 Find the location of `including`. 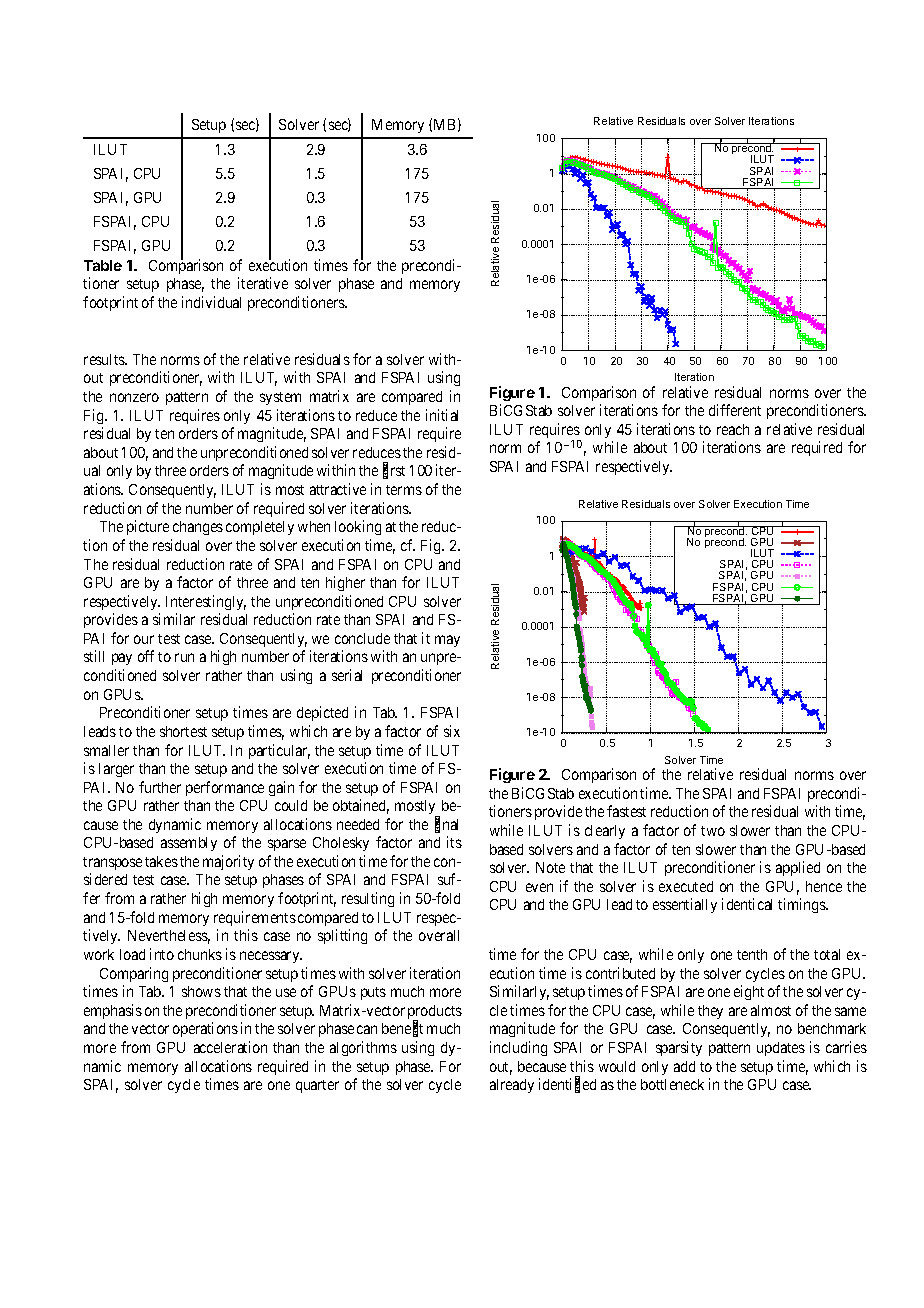

including is located at coordinates (518, 1048).
